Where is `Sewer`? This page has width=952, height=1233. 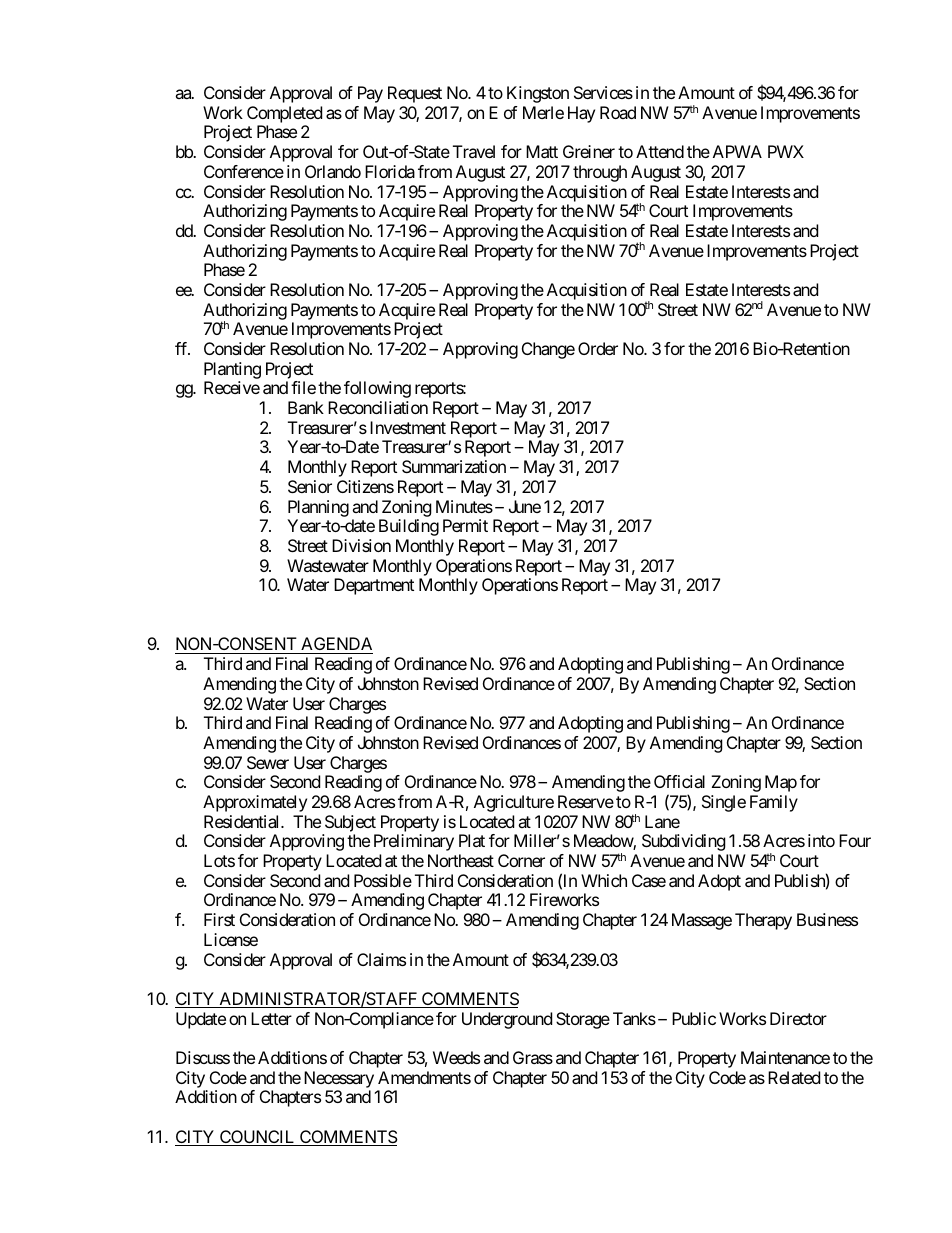 Sewer is located at coordinates (268, 762).
